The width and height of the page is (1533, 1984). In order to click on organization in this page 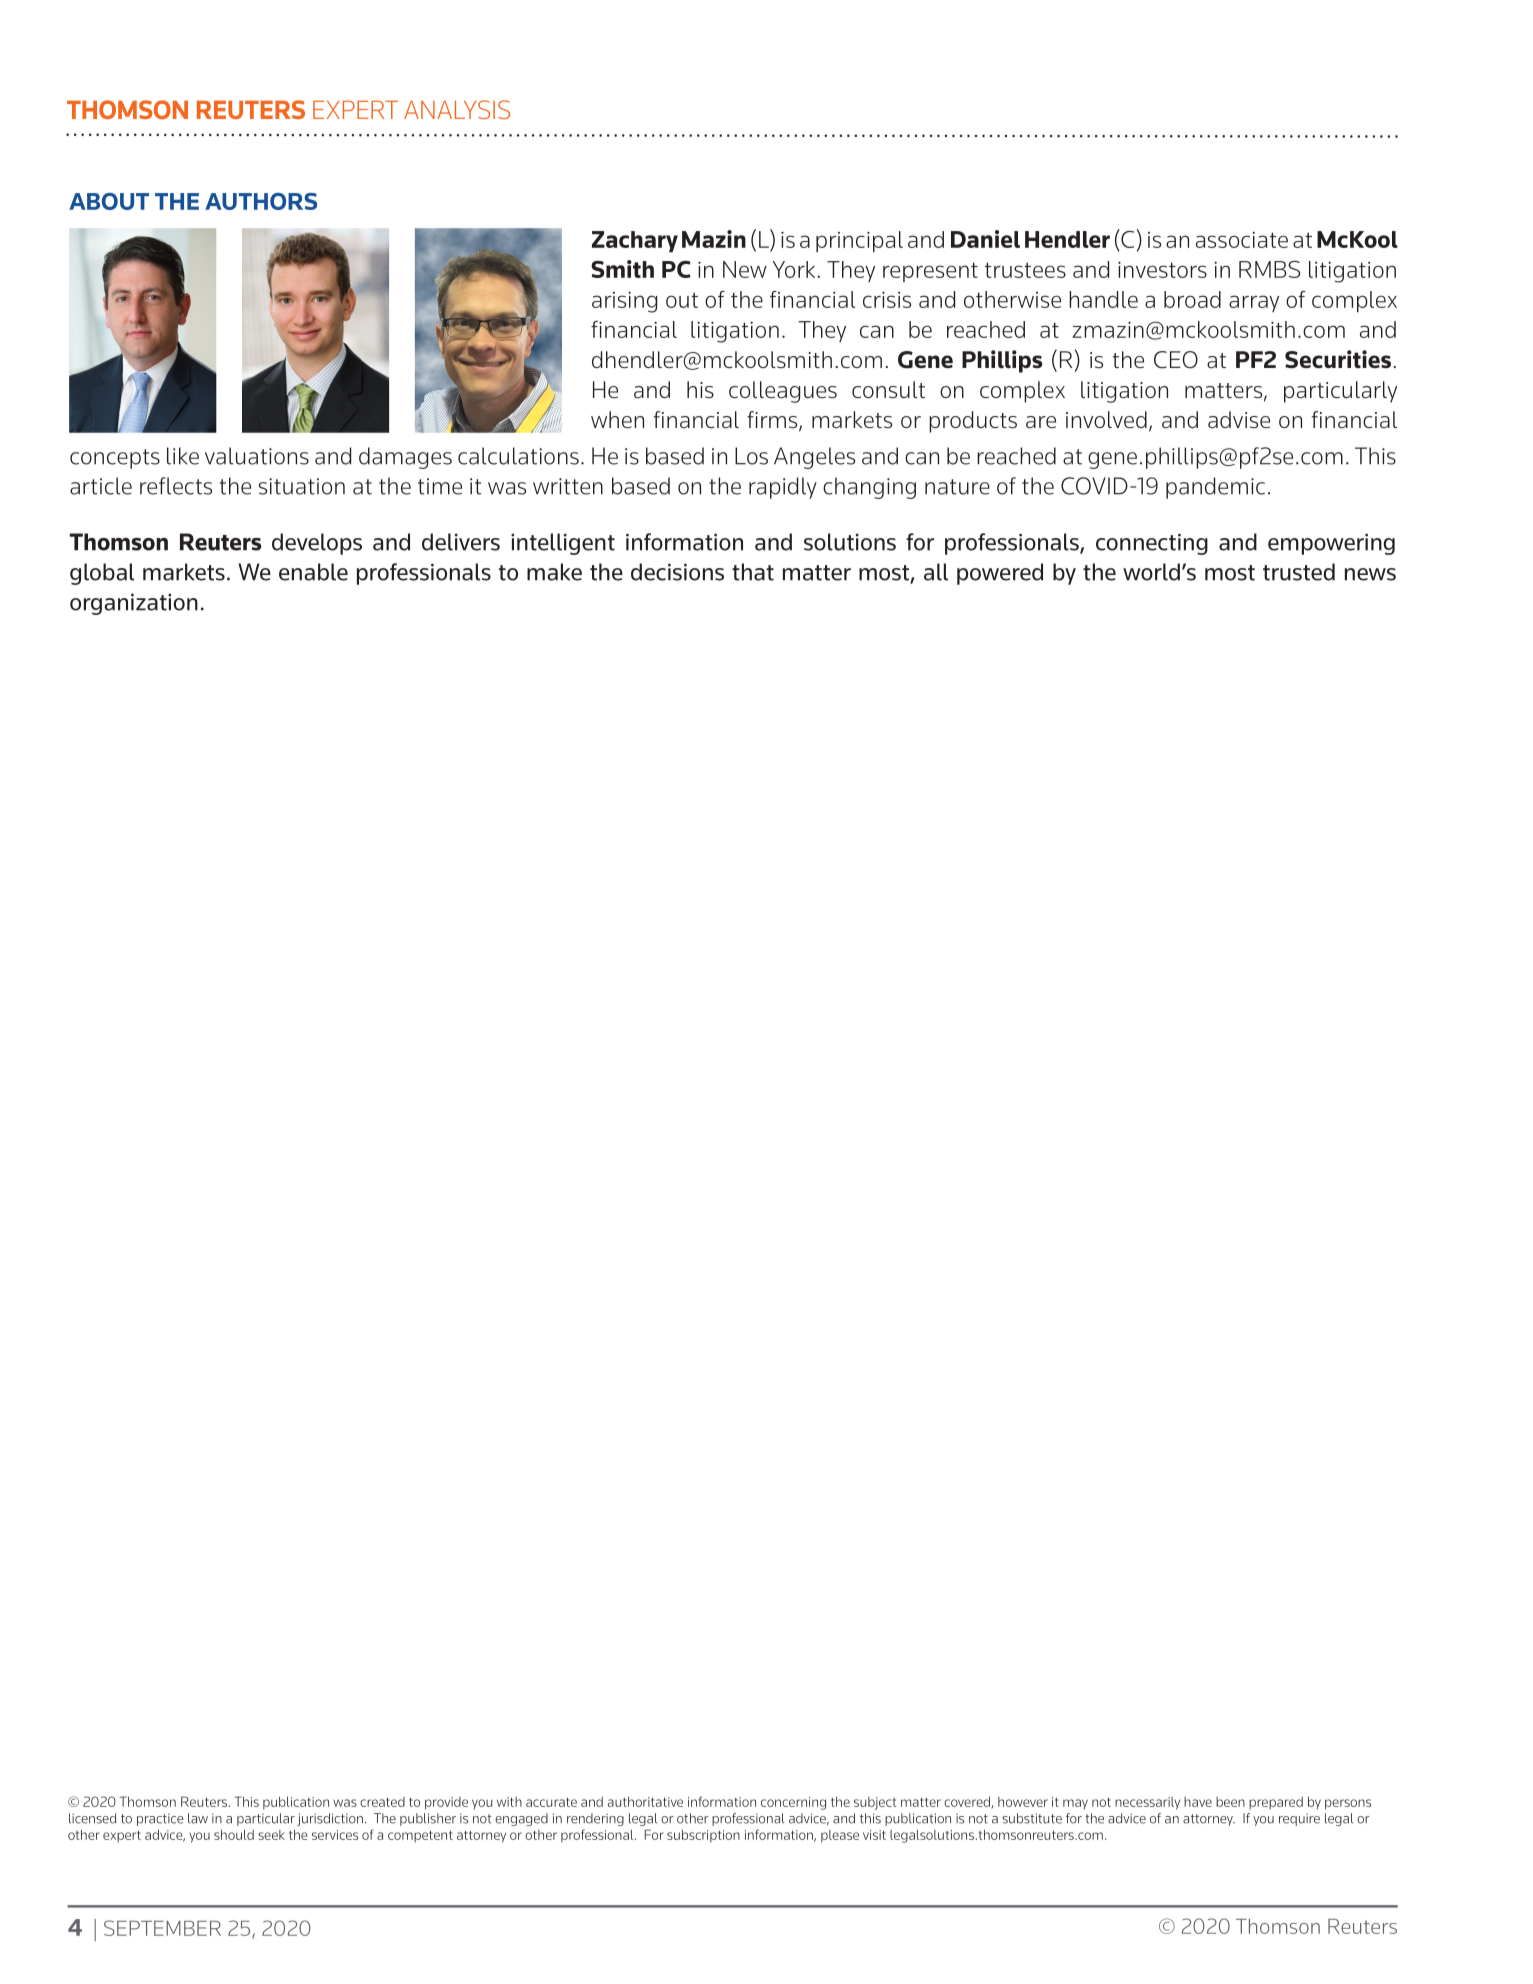, I will do `click(134, 604)`.
